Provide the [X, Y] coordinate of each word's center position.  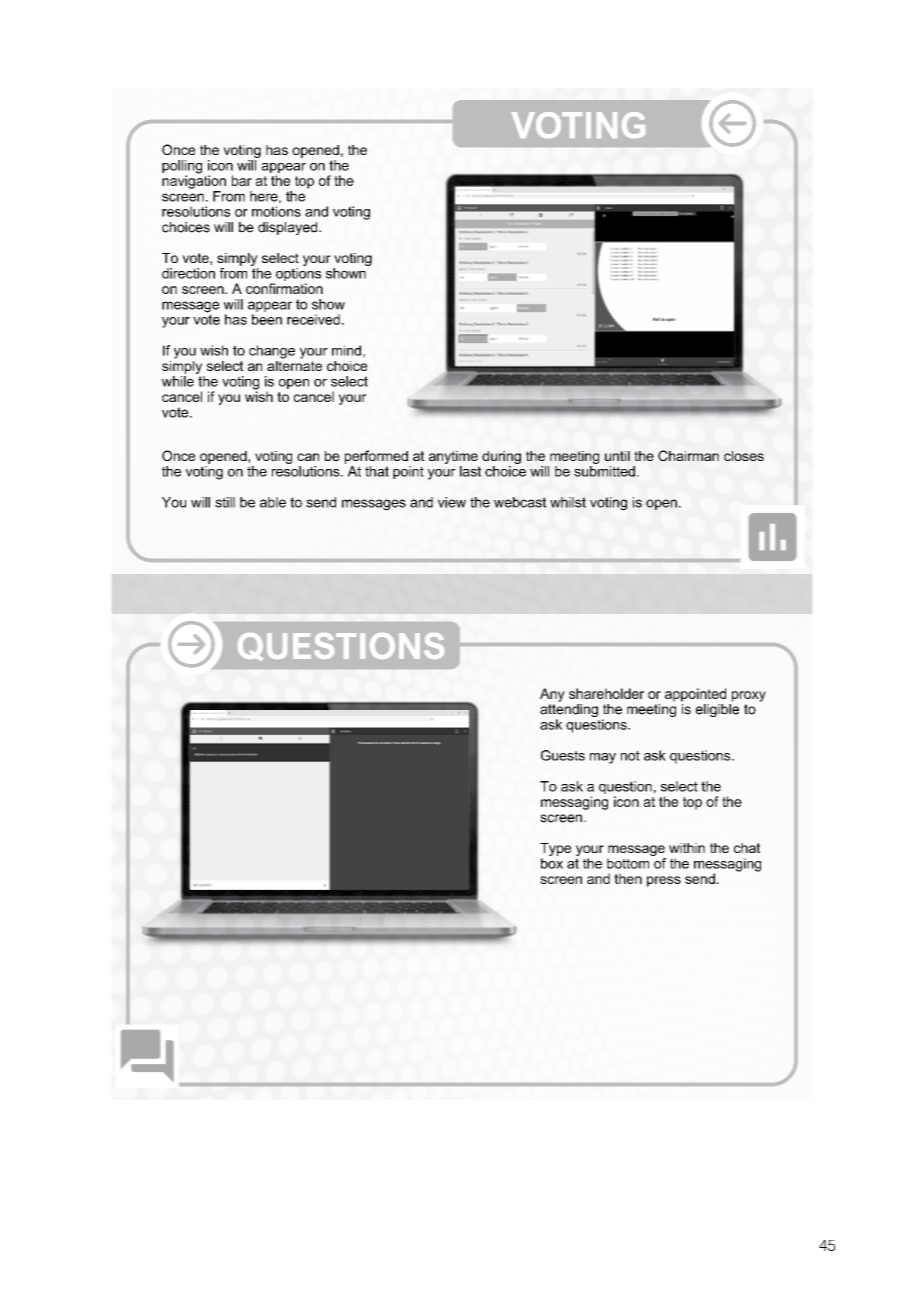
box [552, 863]
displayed [289, 228]
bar [242, 180]
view [452, 502]
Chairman [688, 455]
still [225, 502]
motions [276, 211]
